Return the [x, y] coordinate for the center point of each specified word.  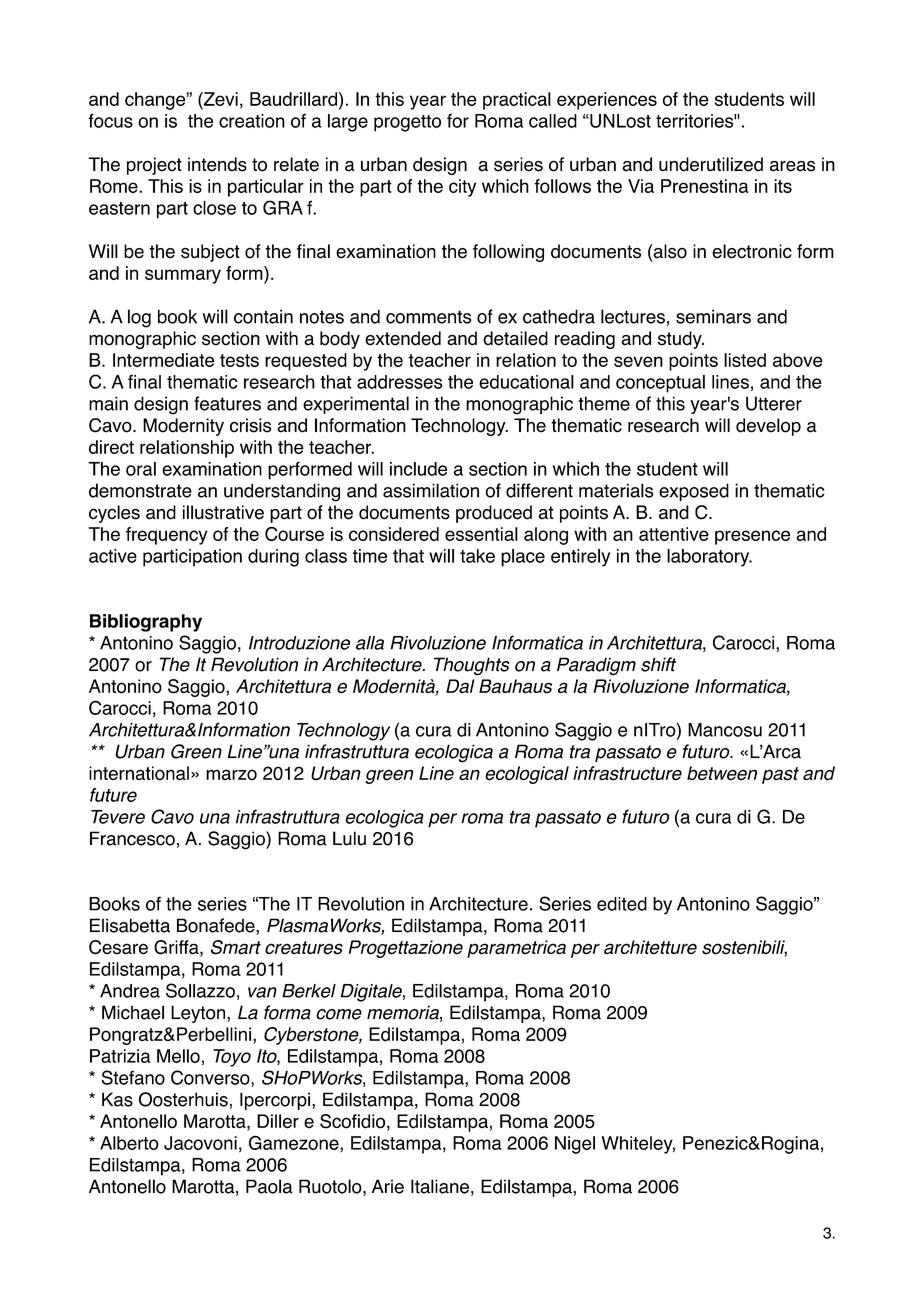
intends [217, 164]
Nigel [575, 1145]
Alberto [129, 1143]
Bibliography [146, 623]
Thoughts [472, 666]
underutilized [711, 164]
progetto [407, 123]
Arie [388, 1186]
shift [658, 664]
